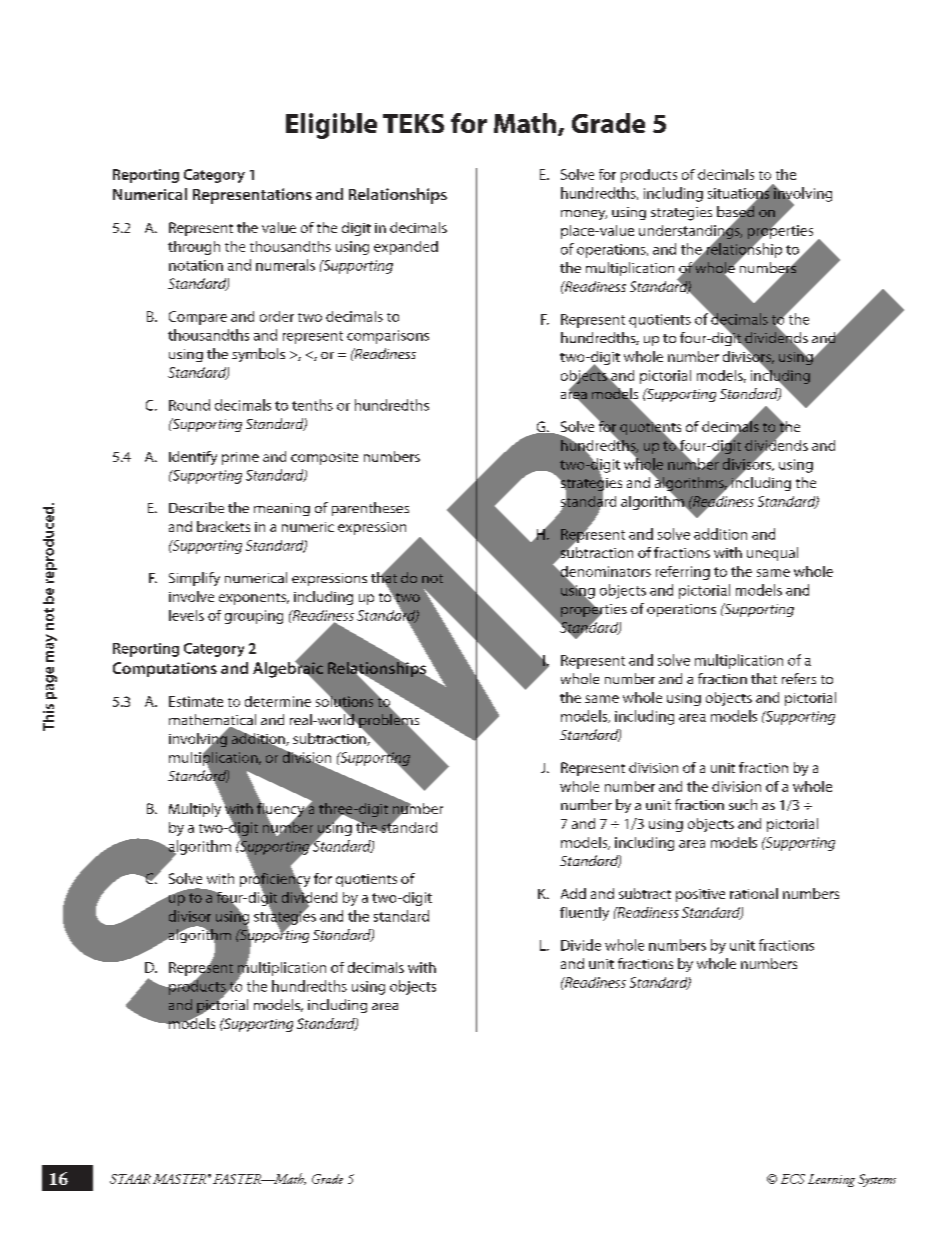 This page has height=1233, width=952. I want to click on MASTER, so click(179, 1179).
